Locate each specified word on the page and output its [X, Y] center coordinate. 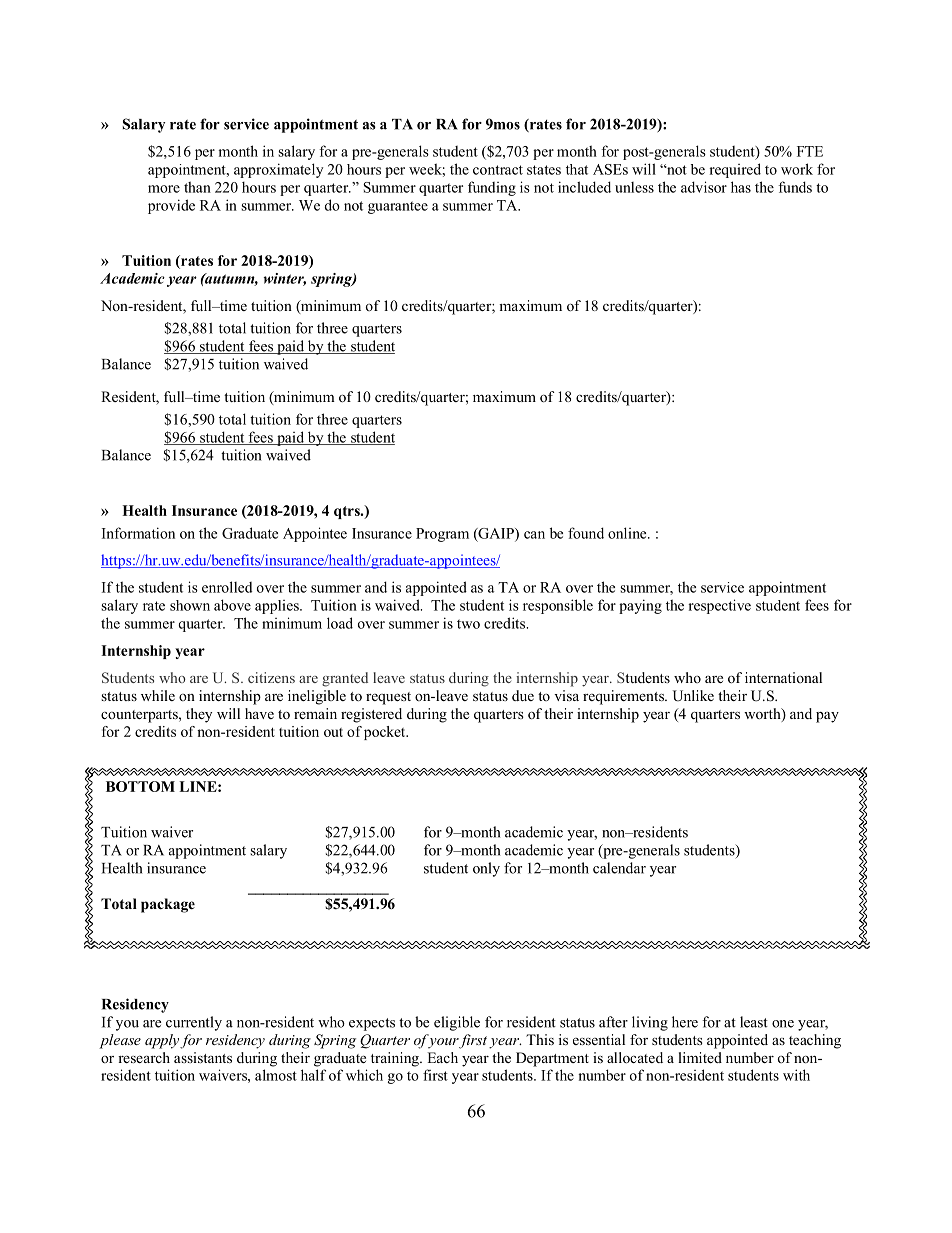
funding [492, 188]
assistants [203, 1057]
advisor [704, 187]
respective [719, 606]
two [468, 624]
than [197, 187]
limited [700, 1057]
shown [190, 605]
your [443, 1043]
